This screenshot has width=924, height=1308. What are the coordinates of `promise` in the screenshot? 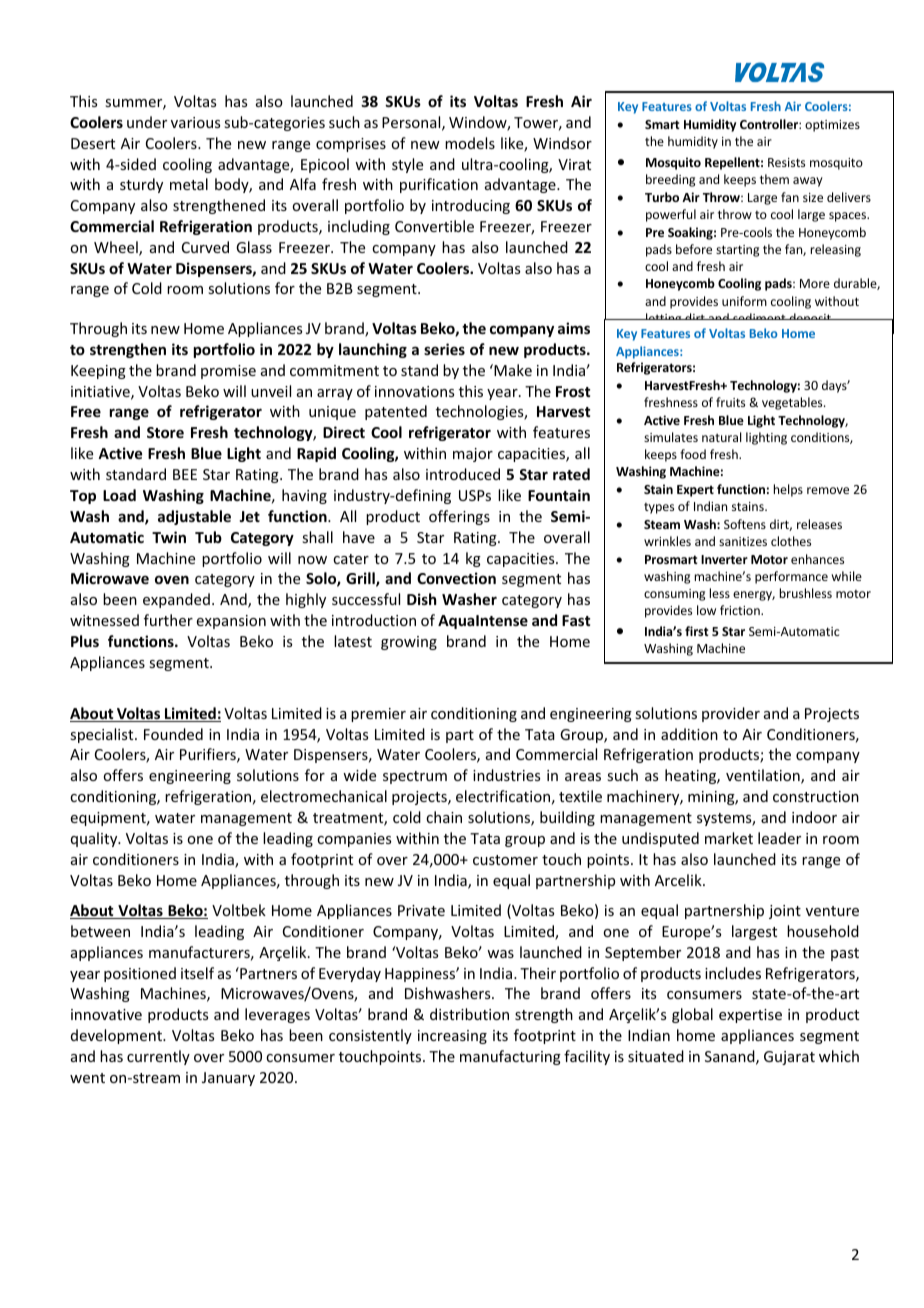 It's located at (228, 372).
